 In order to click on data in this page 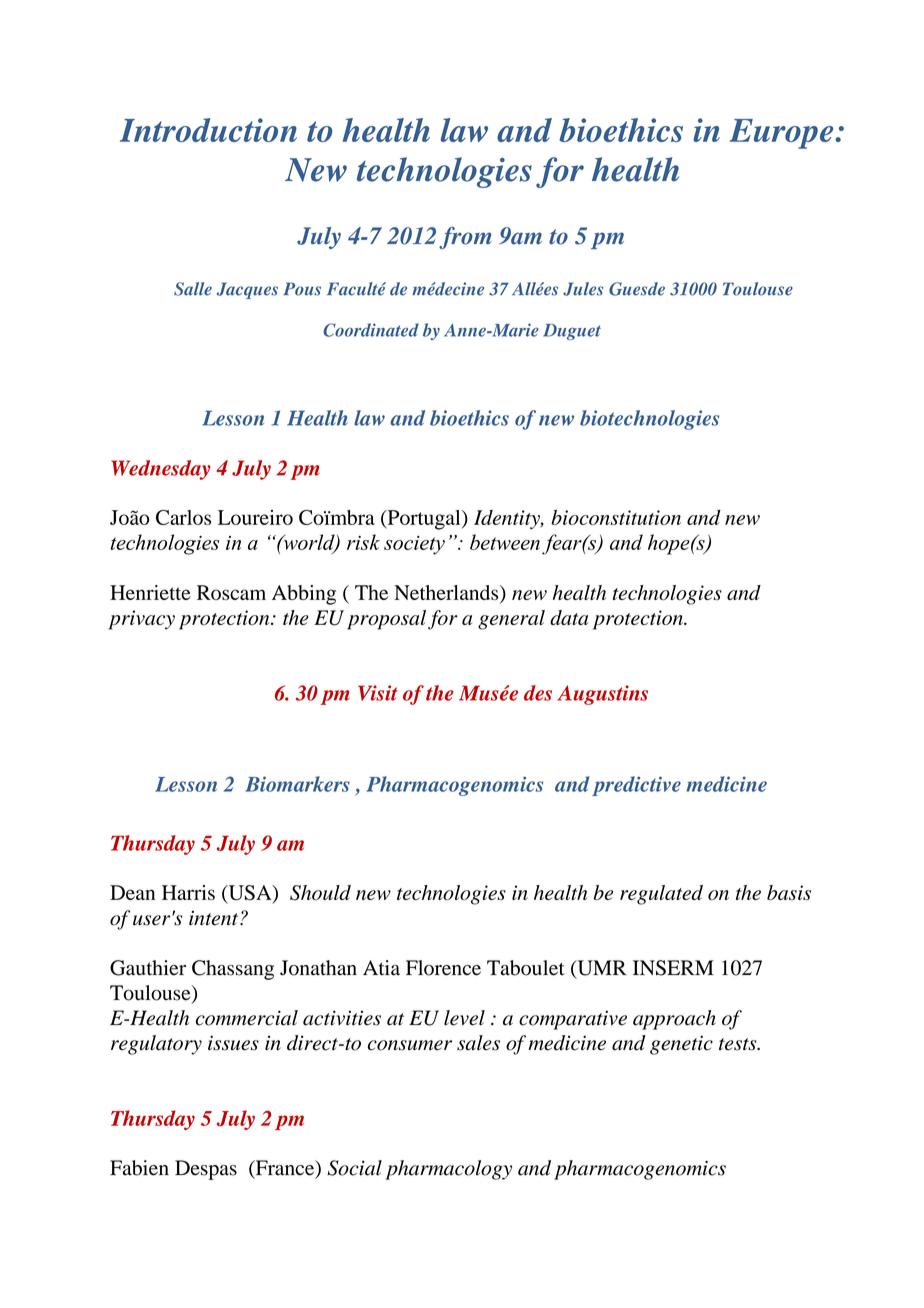, I will do `click(569, 617)`.
